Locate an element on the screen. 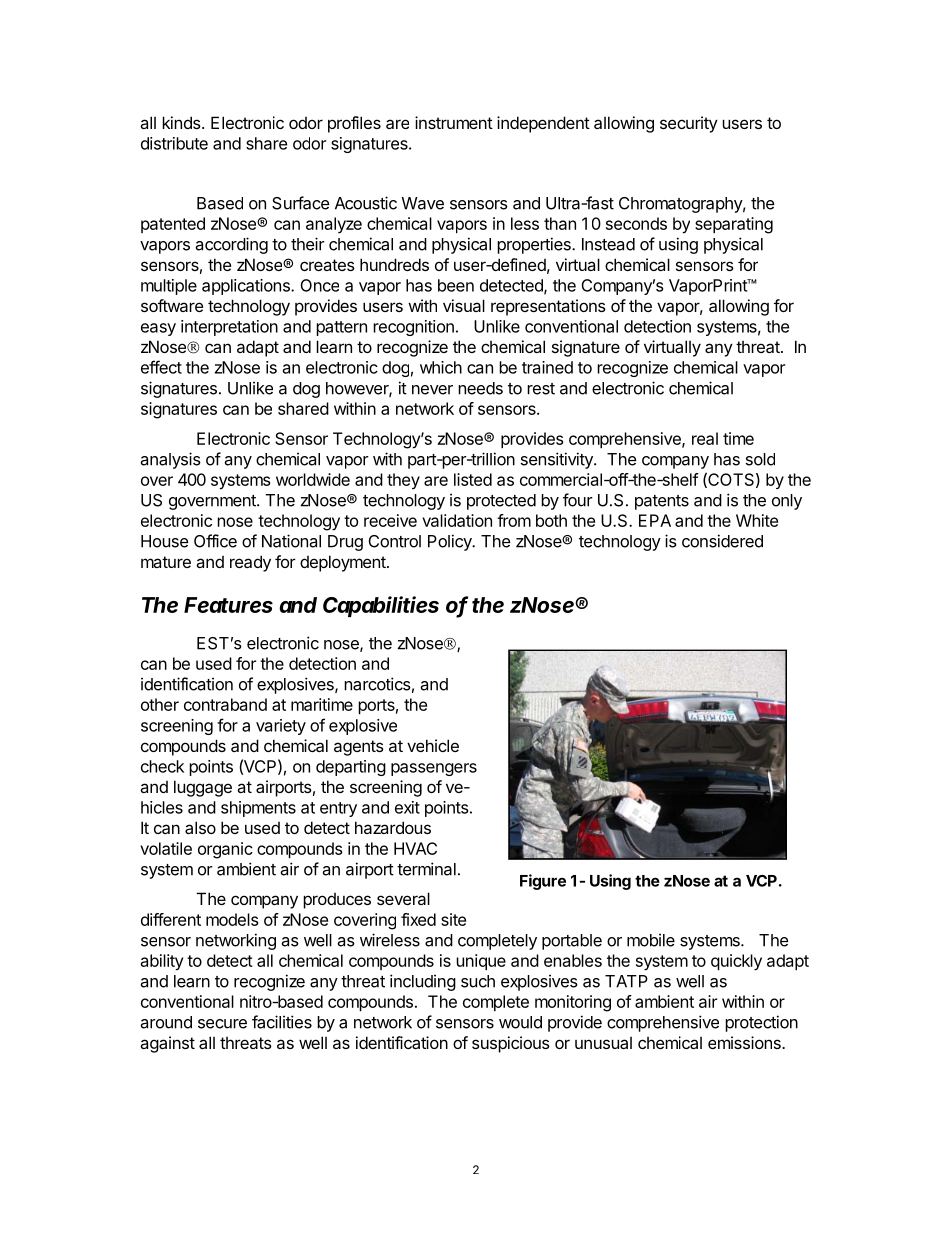  distribute is located at coordinates (174, 143).
